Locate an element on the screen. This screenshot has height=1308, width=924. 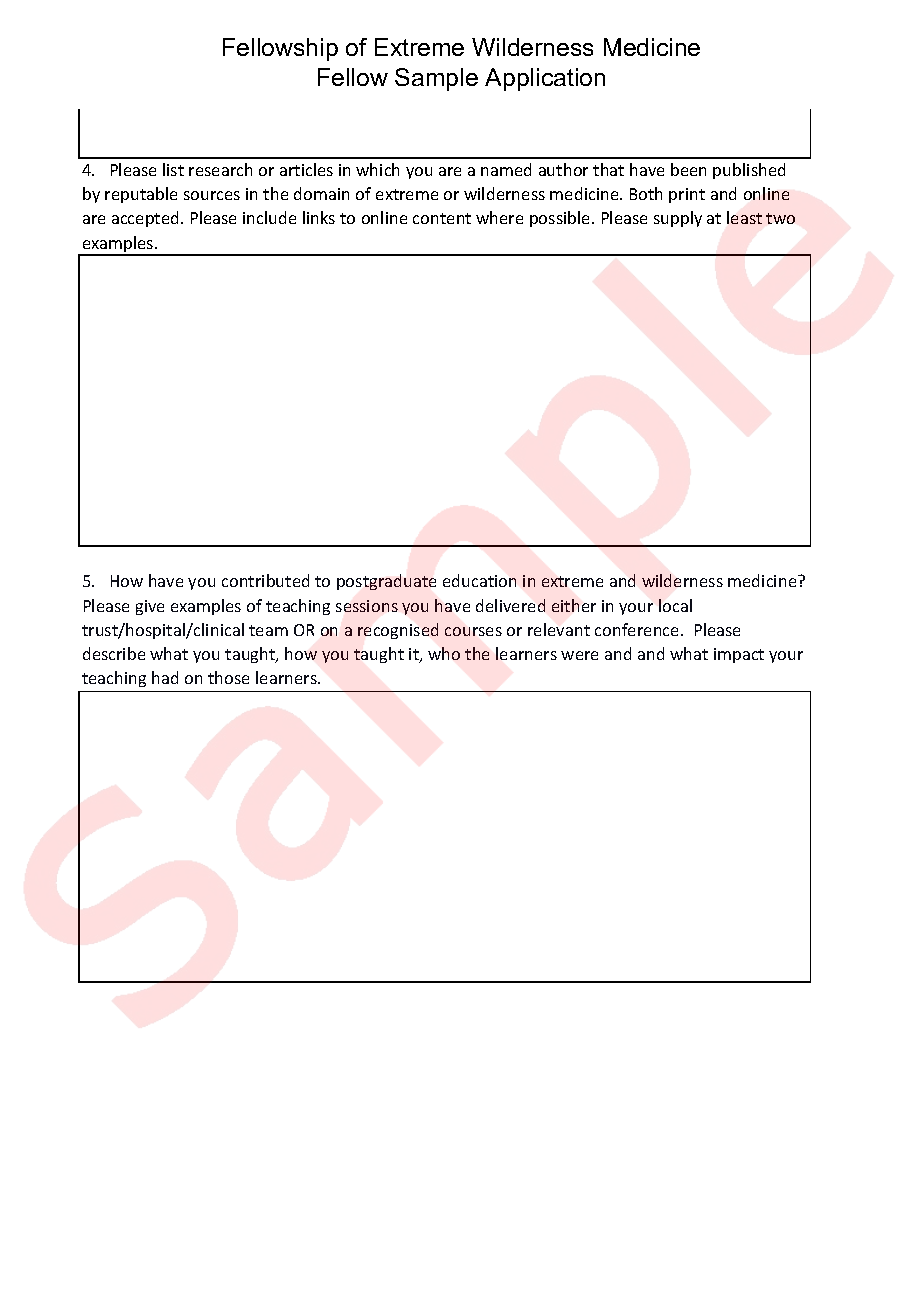
Sample is located at coordinates (436, 79).
